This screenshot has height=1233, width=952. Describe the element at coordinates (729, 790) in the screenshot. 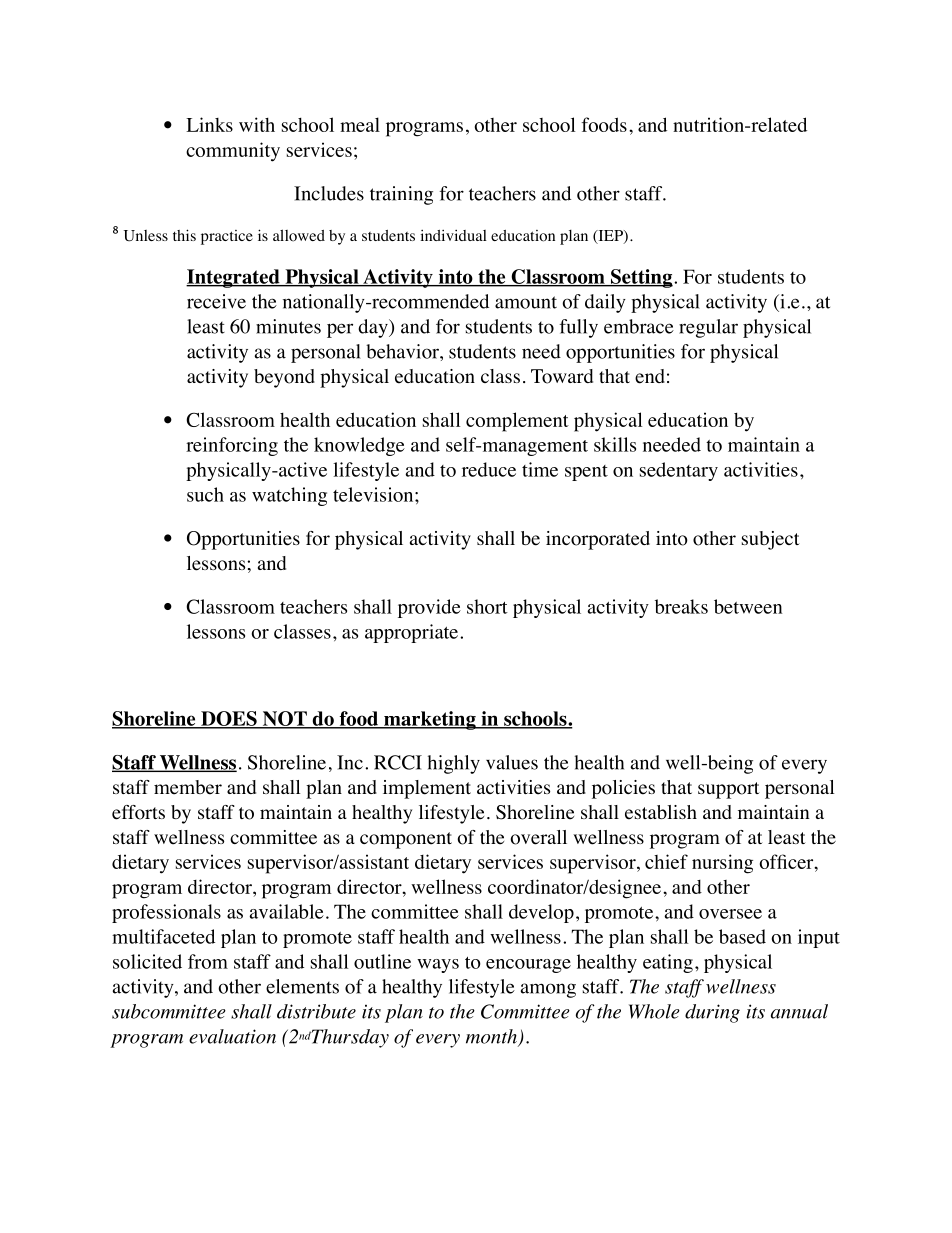

I see `support` at that location.
